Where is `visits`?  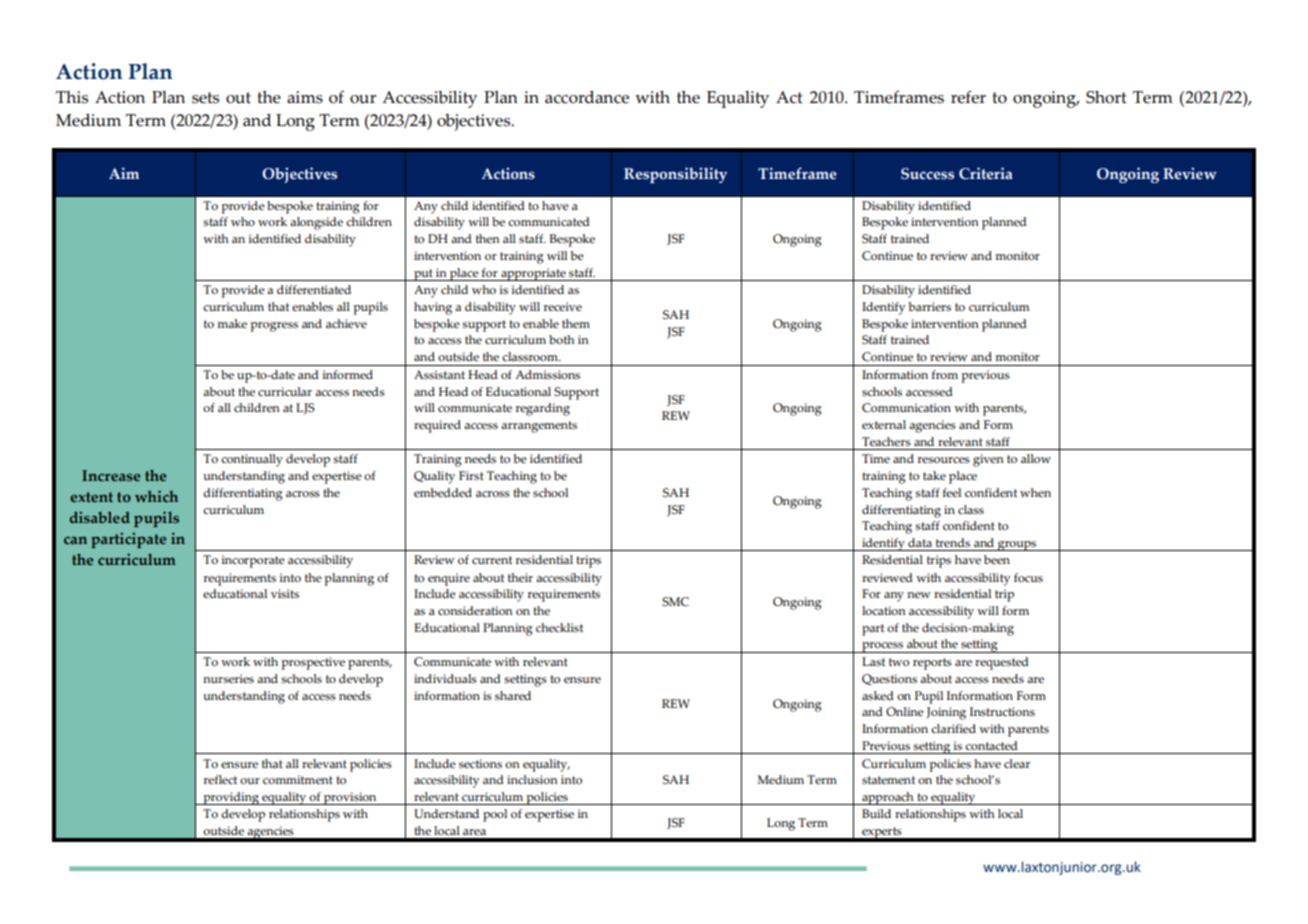
visits is located at coordinates (285, 594).
